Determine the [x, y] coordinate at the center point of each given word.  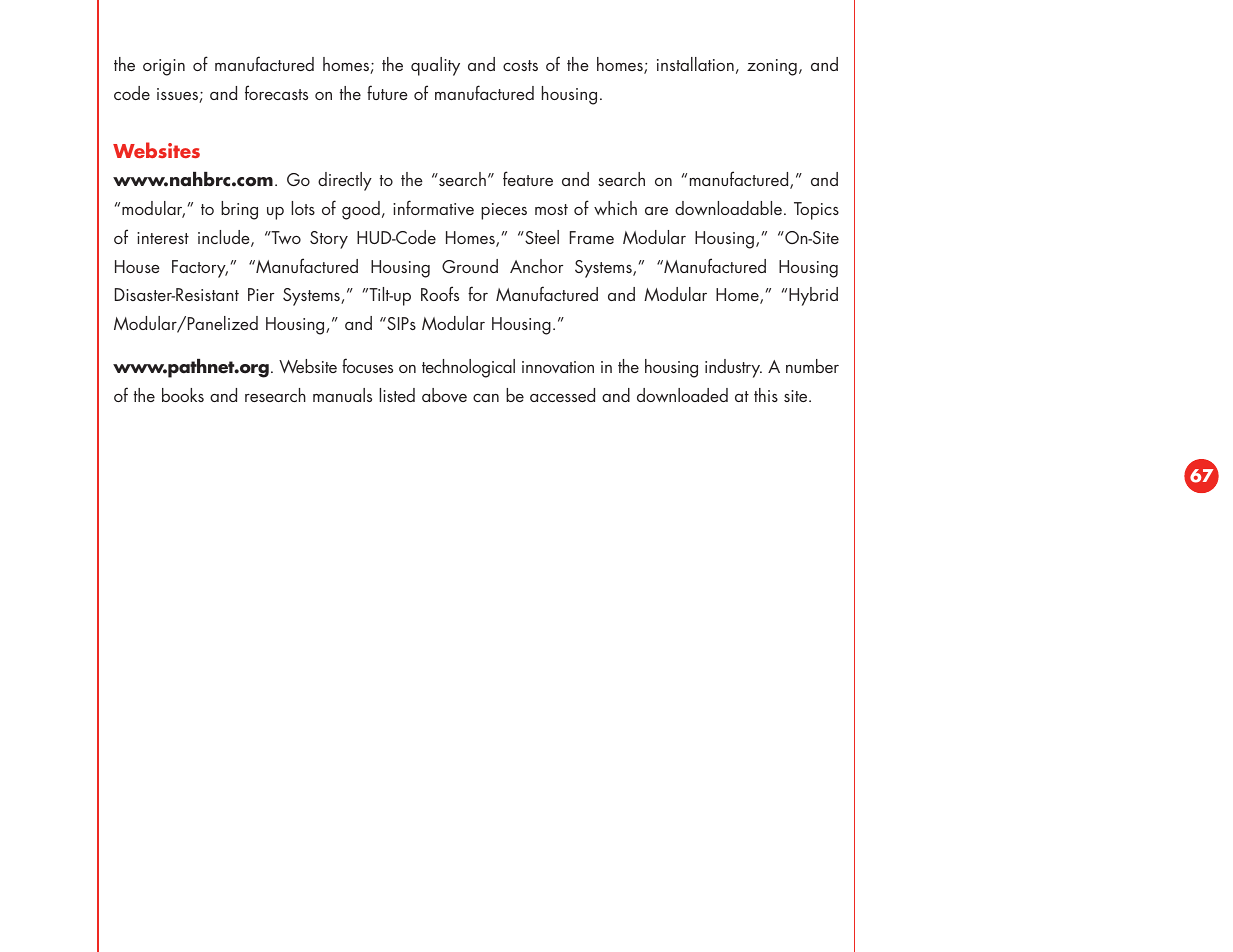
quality [435, 66]
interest [163, 238]
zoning [772, 67]
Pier [261, 294]
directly [345, 181]
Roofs [440, 293]
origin [164, 67]
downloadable [728, 208]
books [183, 395]
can [486, 398]
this [766, 395]
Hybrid [813, 296]
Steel [541, 237]
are [656, 211]
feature [528, 178]
